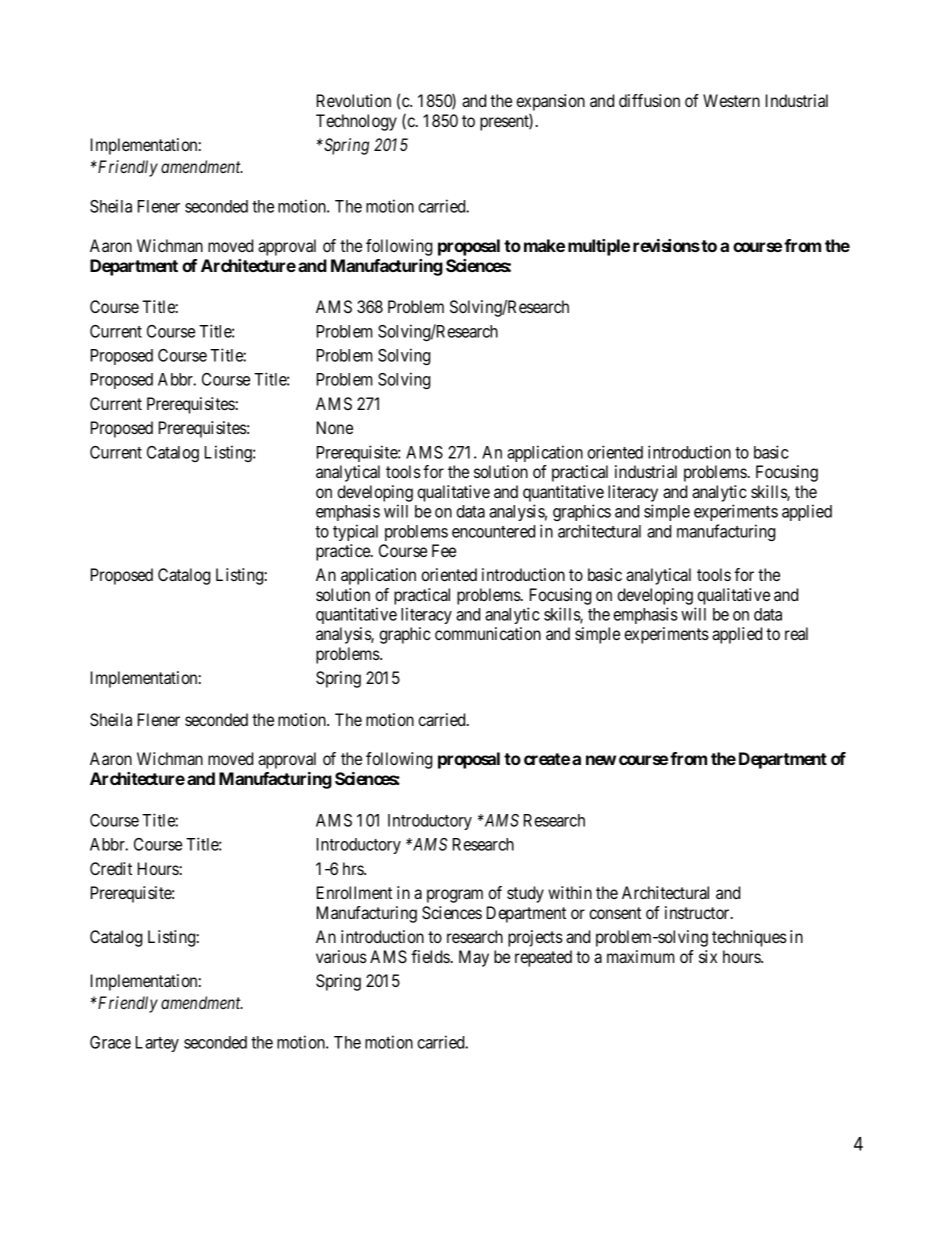  I want to click on Western, so click(731, 100).
